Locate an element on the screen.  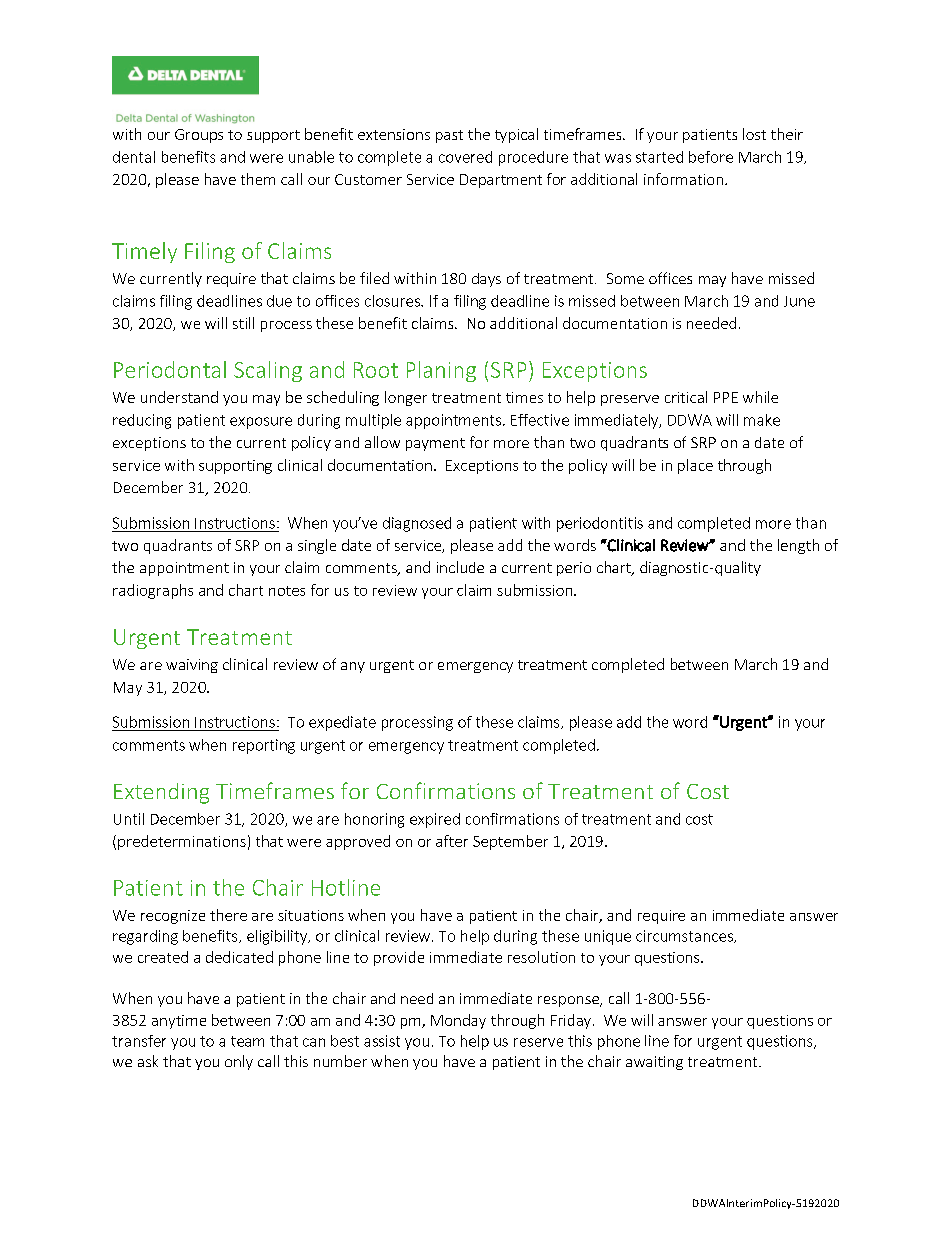
covered is located at coordinates (465, 157).
